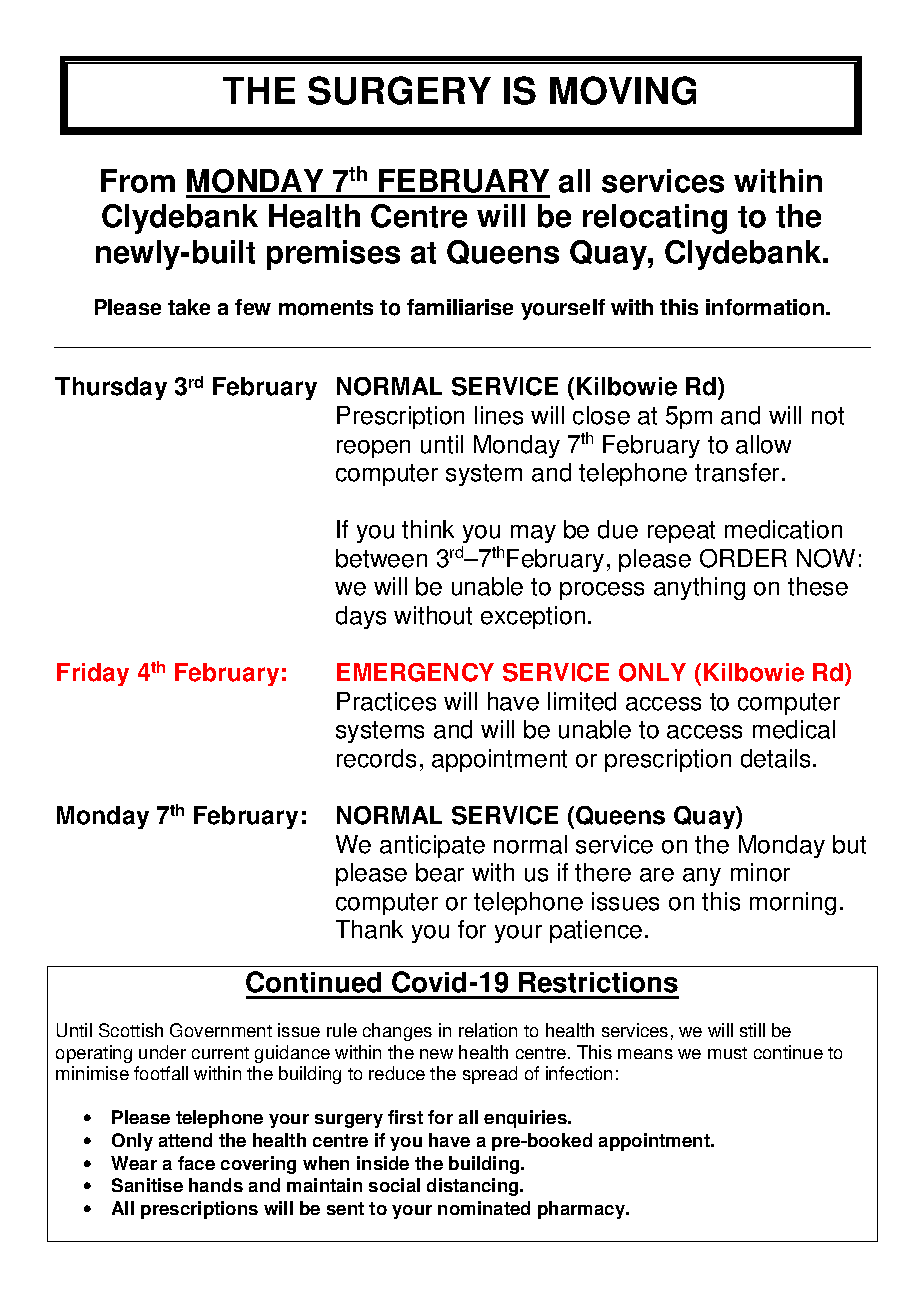 The width and height of the screenshot is (924, 1308). What do you see at coordinates (111, 388) in the screenshot?
I see `Thursday` at bounding box center [111, 388].
